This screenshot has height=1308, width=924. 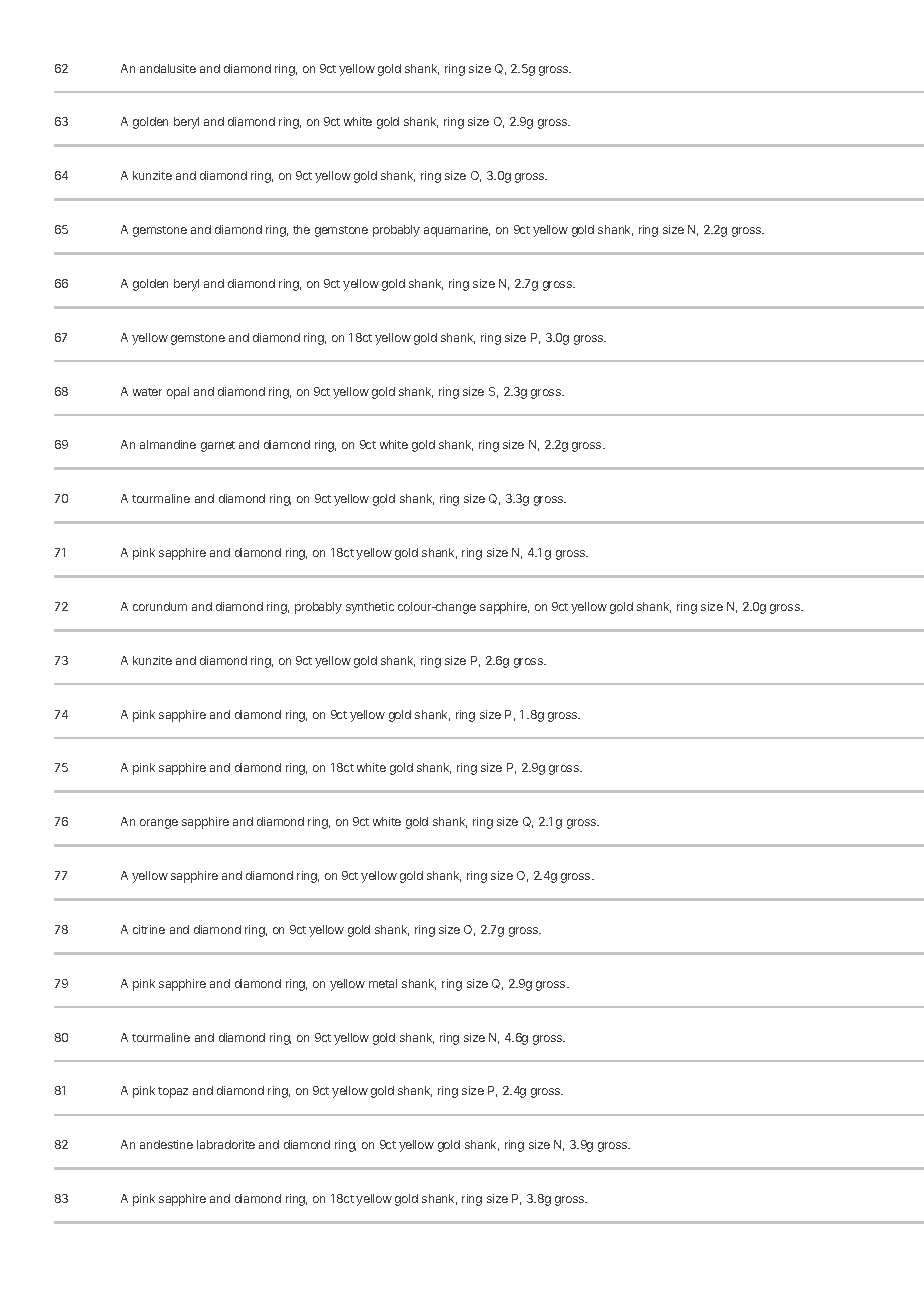 What do you see at coordinates (457, 231) in the screenshot?
I see `aquamarine` at bounding box center [457, 231].
